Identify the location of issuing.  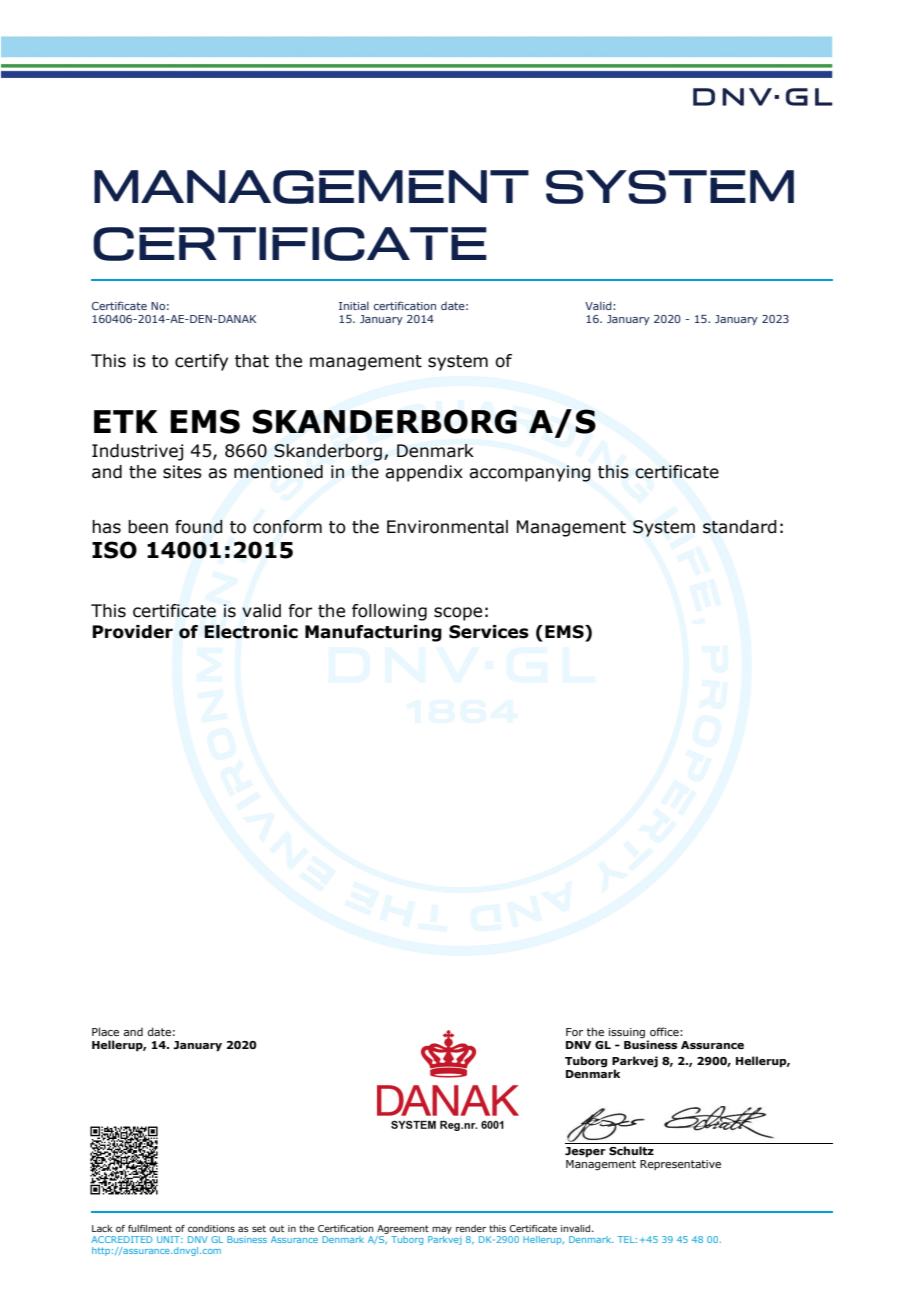
(628, 1034).
